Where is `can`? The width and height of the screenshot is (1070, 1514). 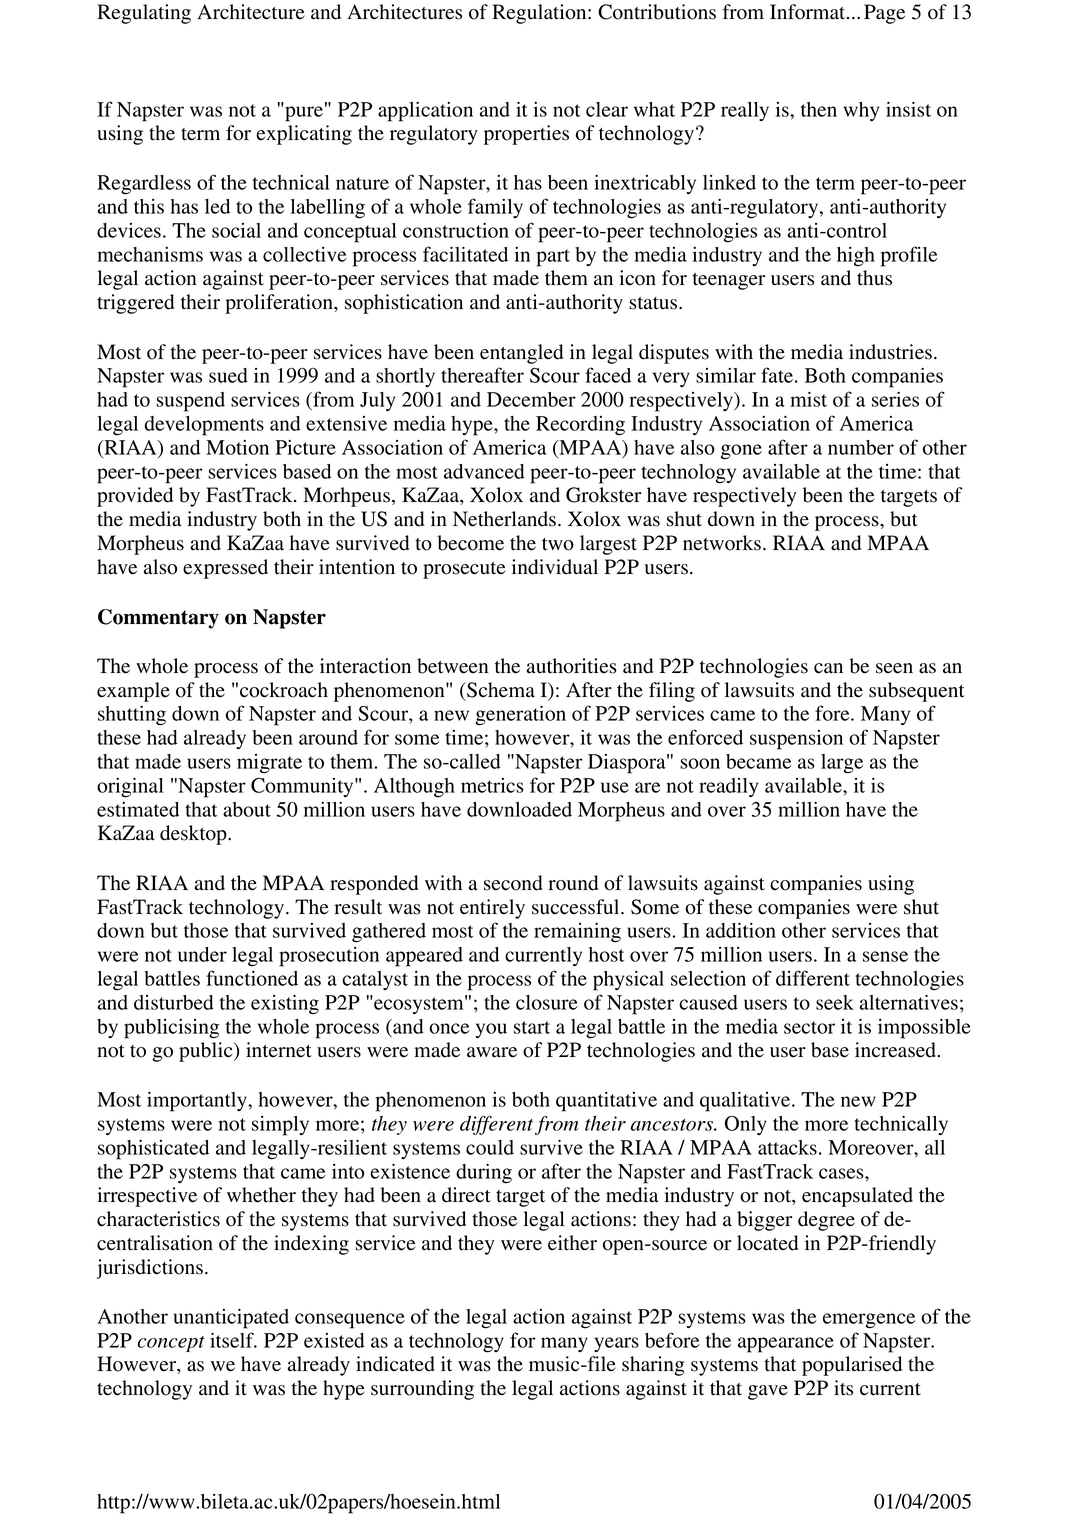
can is located at coordinates (828, 668).
